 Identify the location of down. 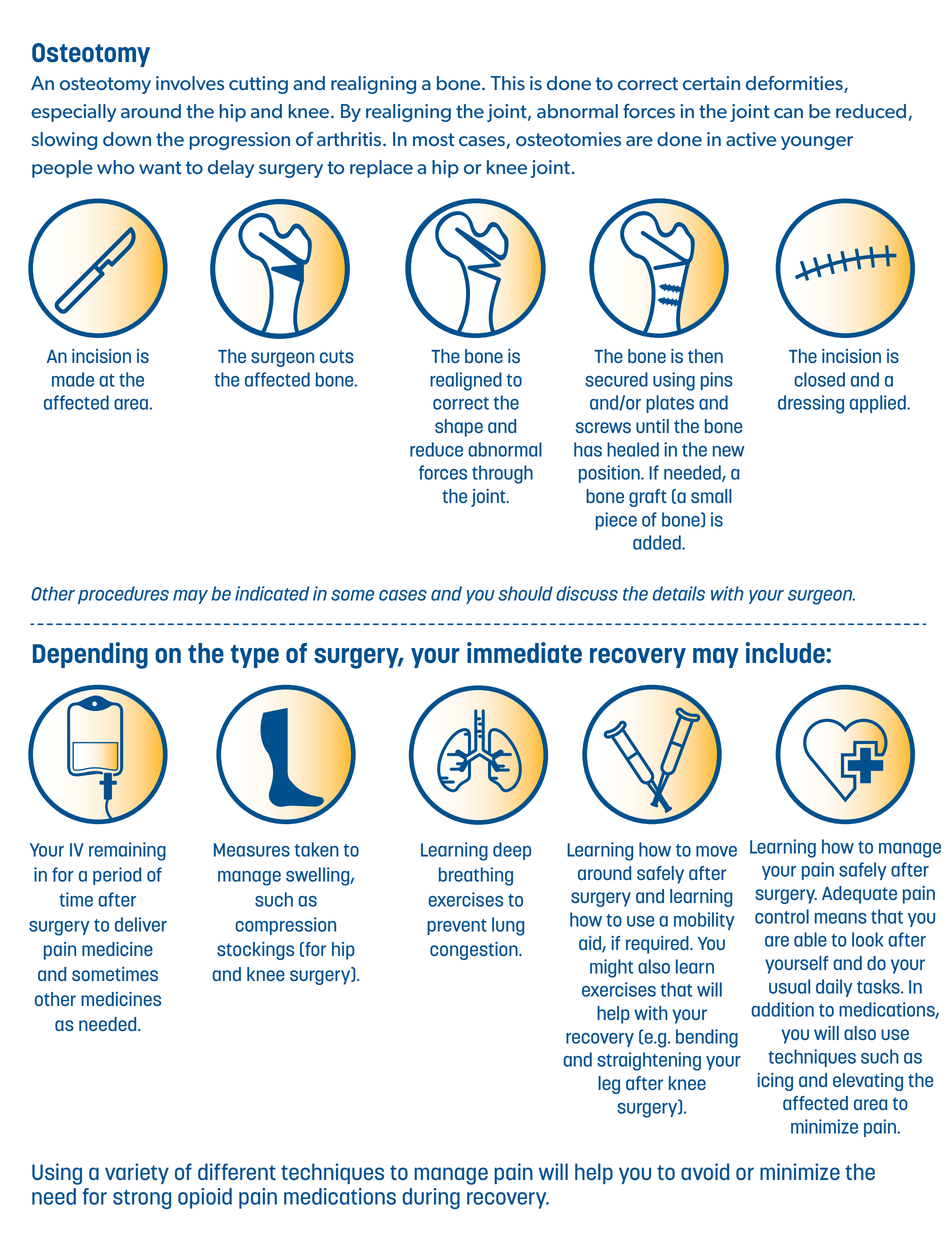
(127, 139).
